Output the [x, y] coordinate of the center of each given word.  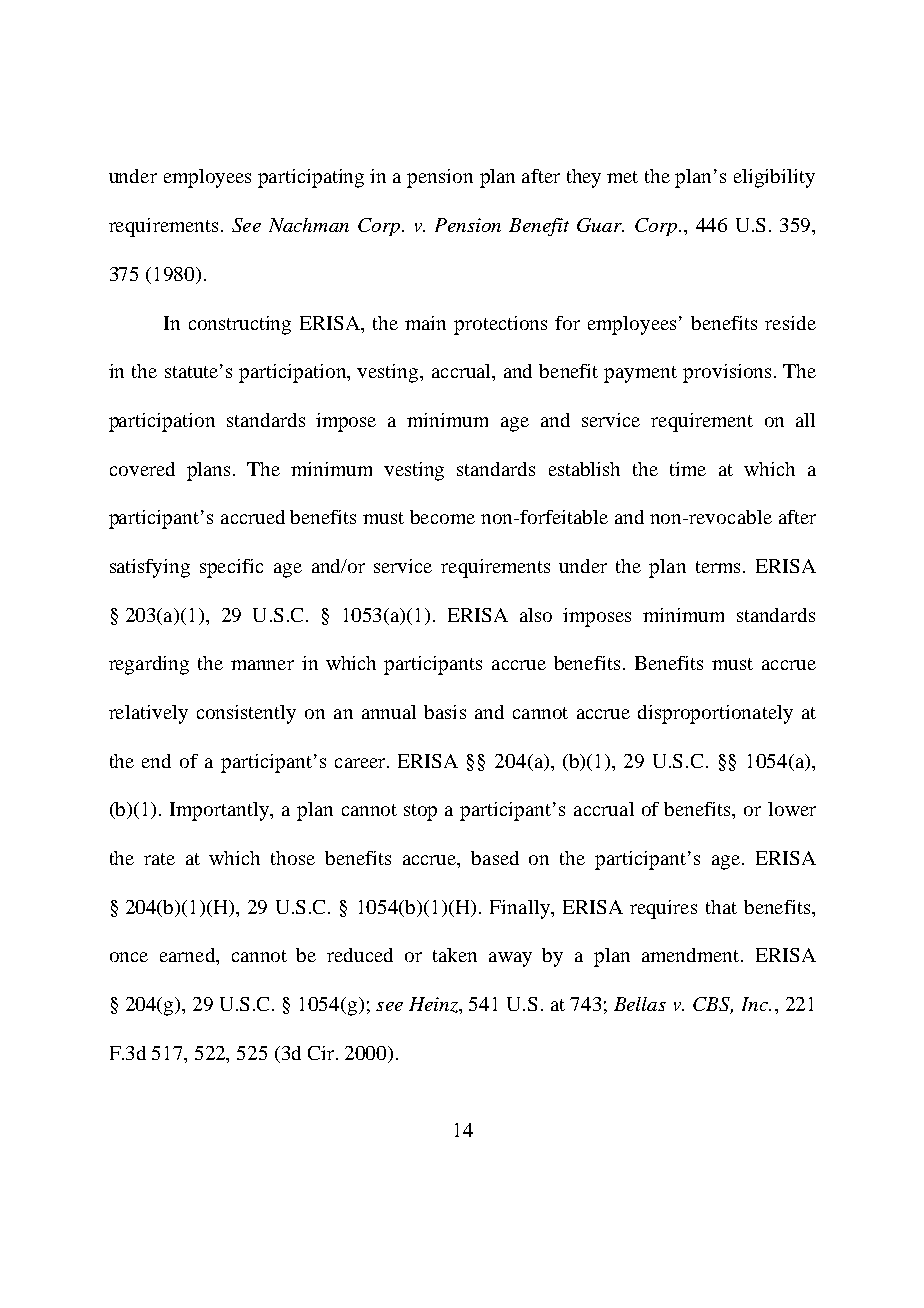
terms [718, 567]
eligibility [774, 178]
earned [189, 956]
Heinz [435, 1005]
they [584, 178]
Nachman [309, 225]
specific [231, 568]
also [536, 615]
